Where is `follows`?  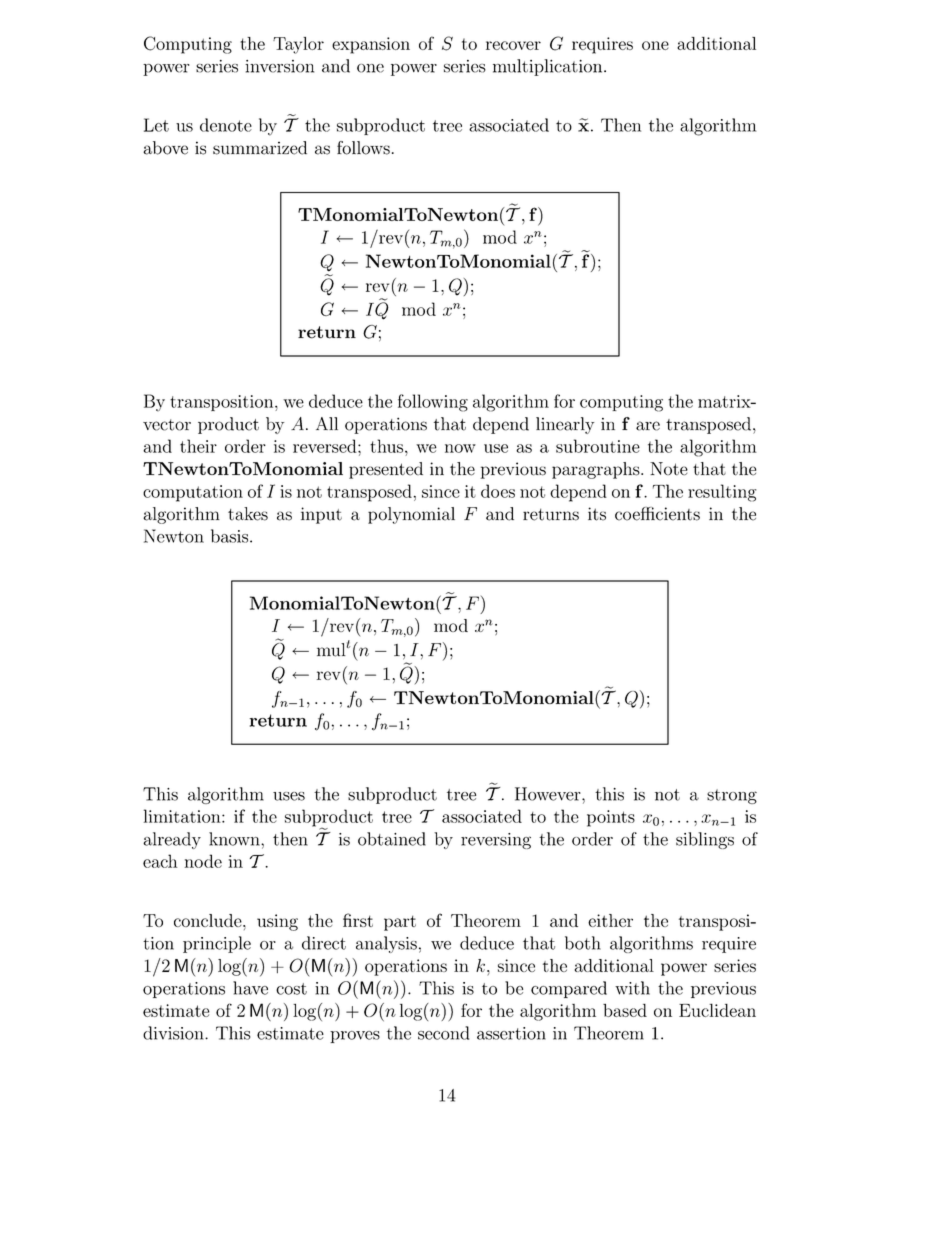 follows is located at coordinates (363, 148).
